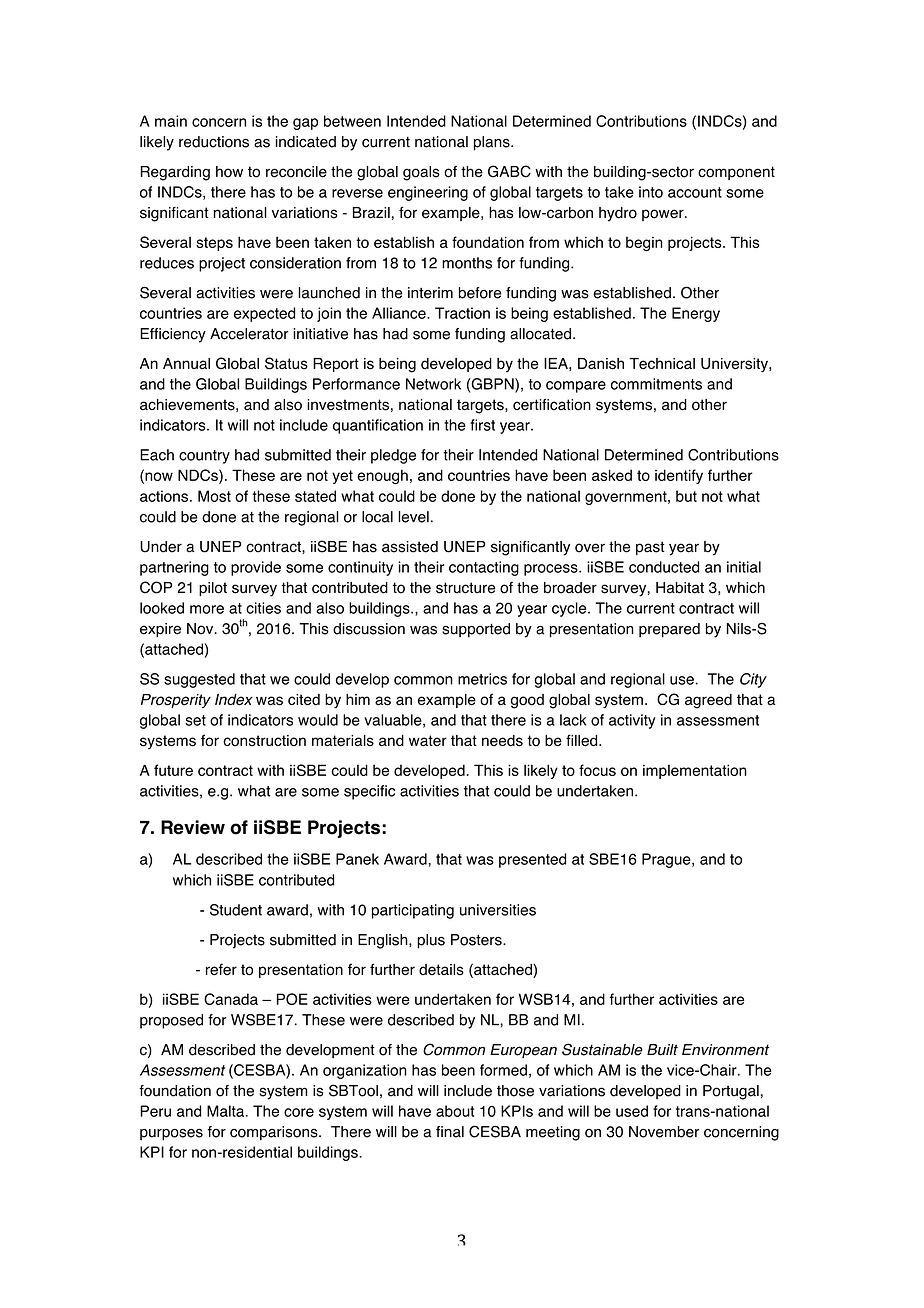 The image size is (924, 1308). Describe the element at coordinates (493, 143) in the document. I see `plans` at that location.
